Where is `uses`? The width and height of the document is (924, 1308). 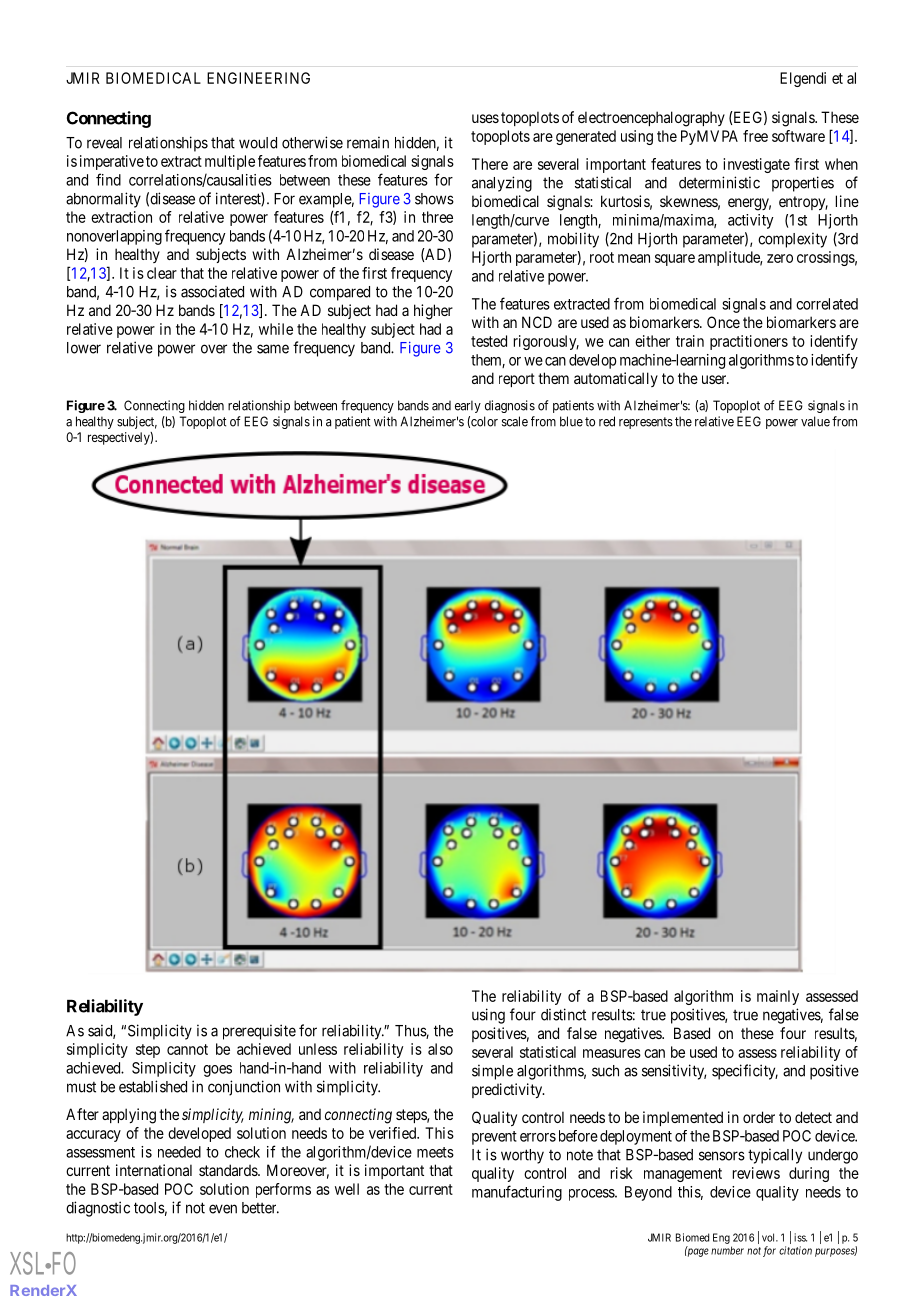 uses is located at coordinates (485, 118).
